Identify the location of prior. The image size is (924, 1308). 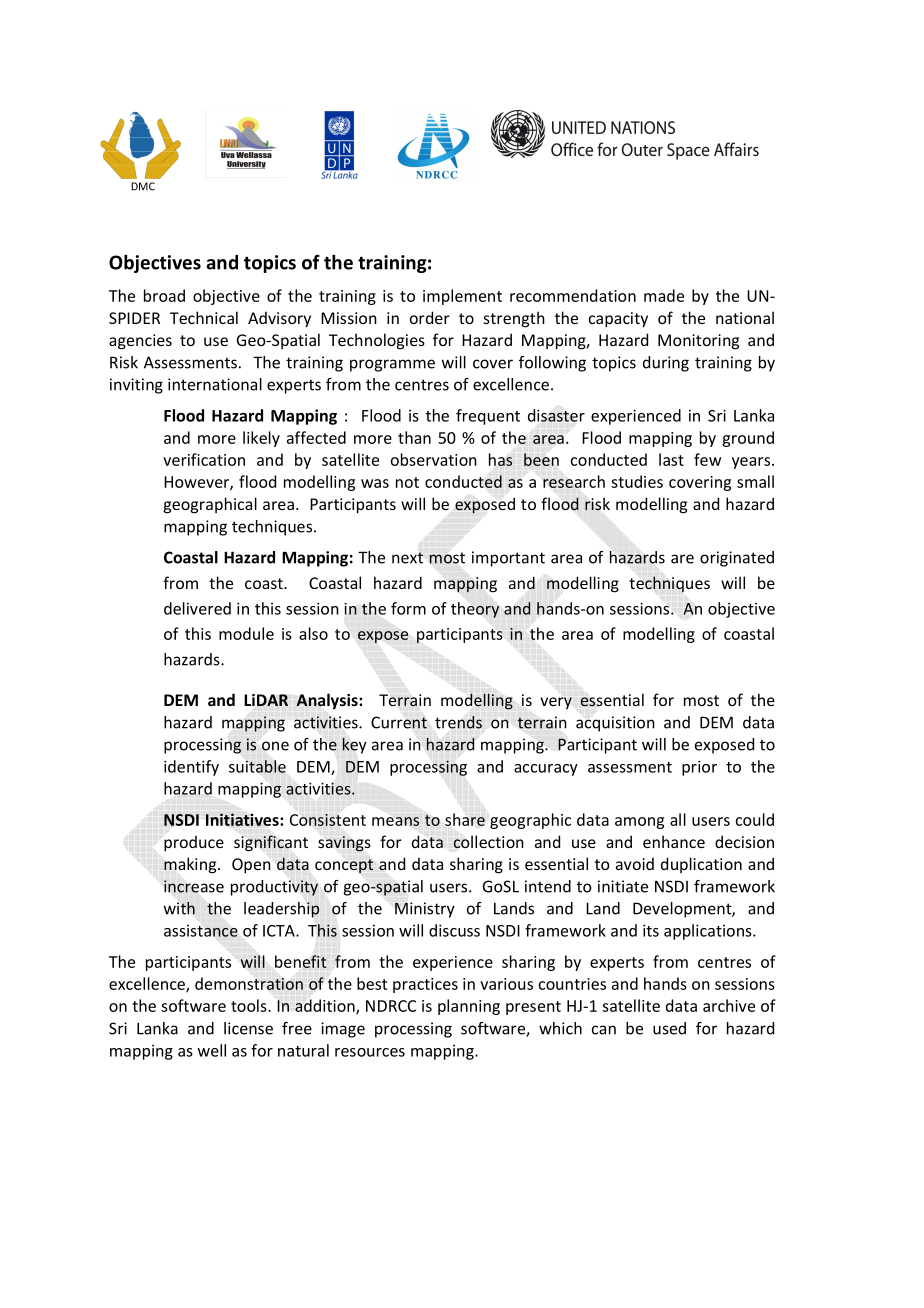
(699, 768).
